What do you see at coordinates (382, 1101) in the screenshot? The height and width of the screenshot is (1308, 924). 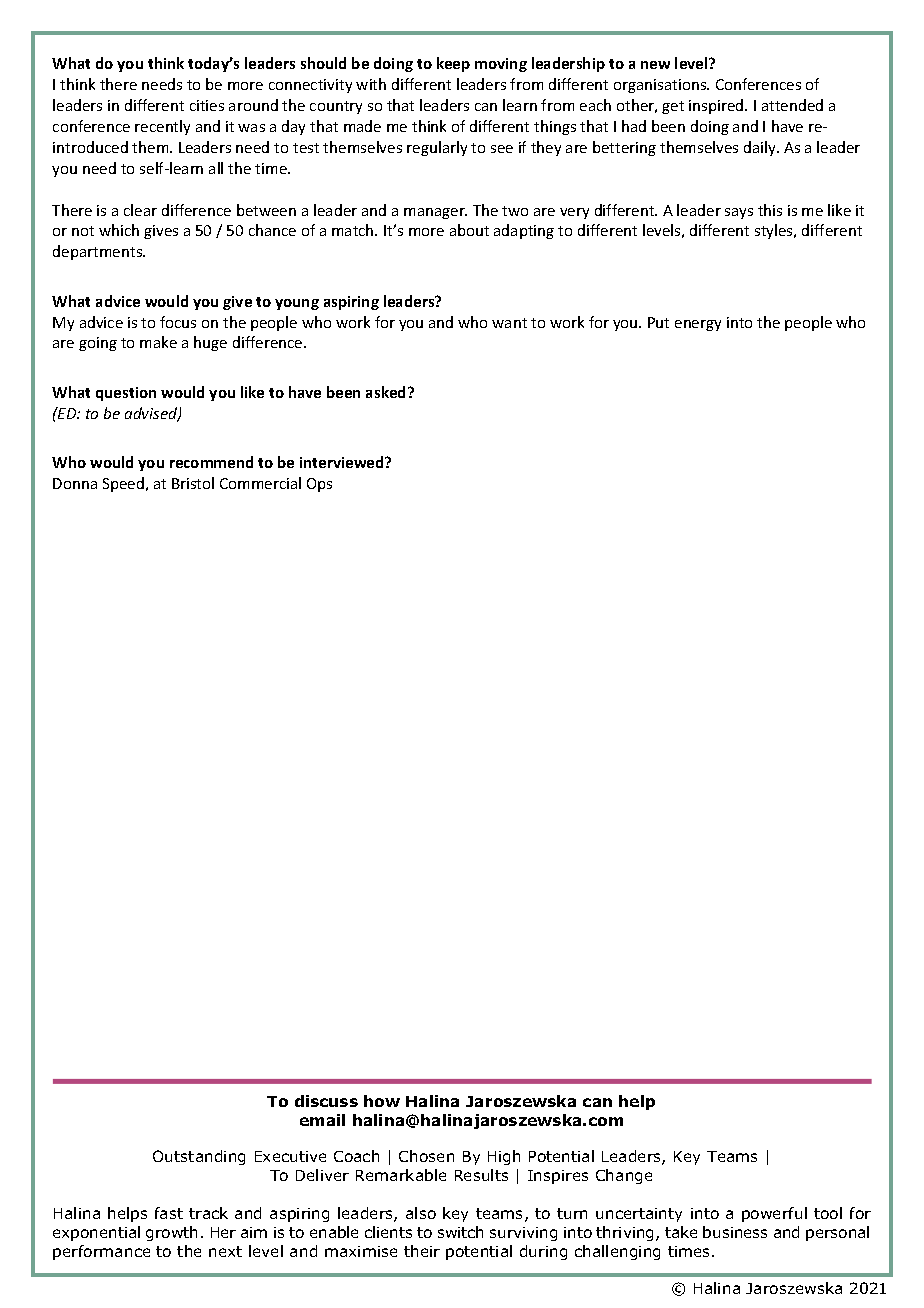 I see `how` at bounding box center [382, 1101].
